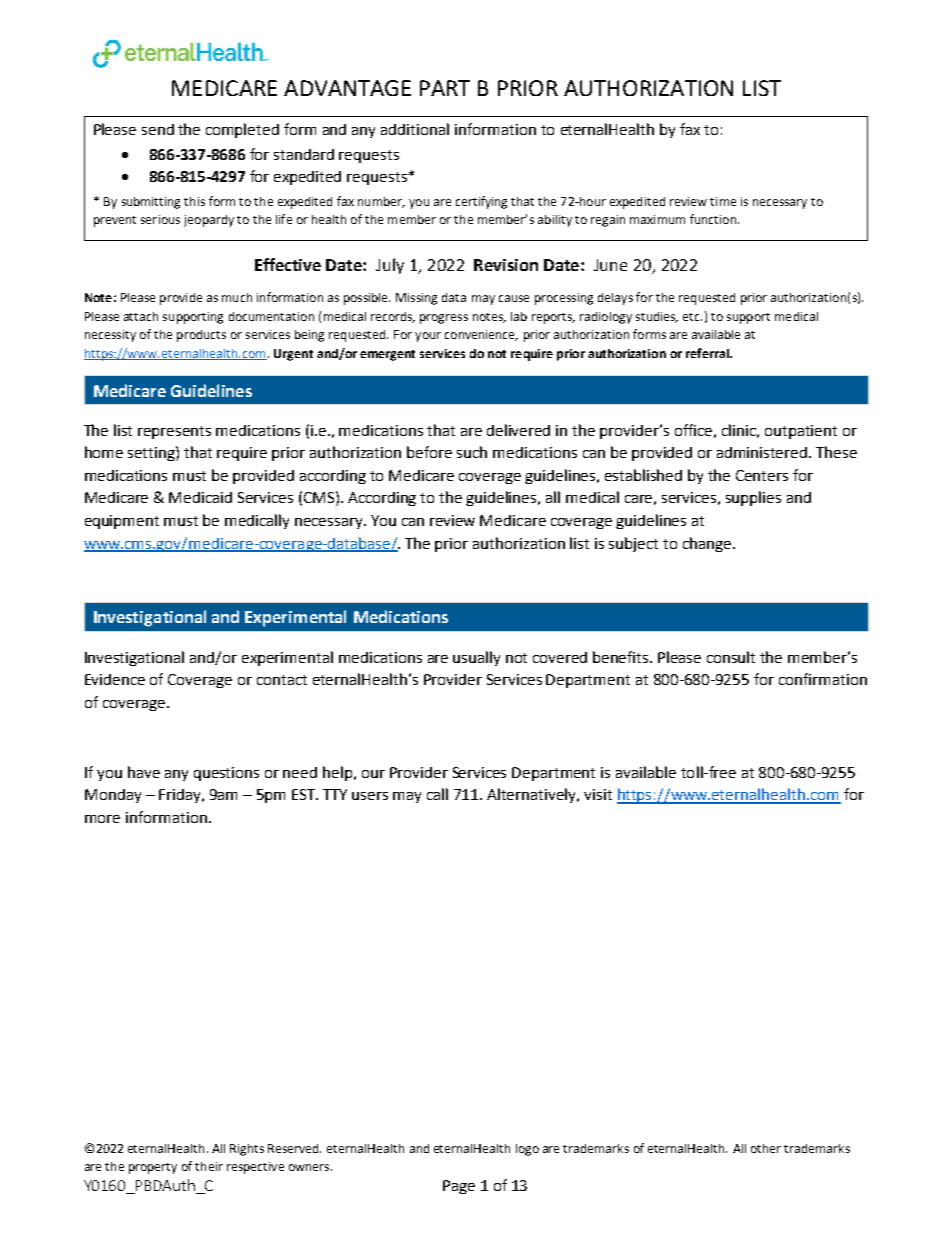 This screenshot has width=952, height=1233. Describe the element at coordinates (723, 201) in the screenshot. I see `time` at that location.
